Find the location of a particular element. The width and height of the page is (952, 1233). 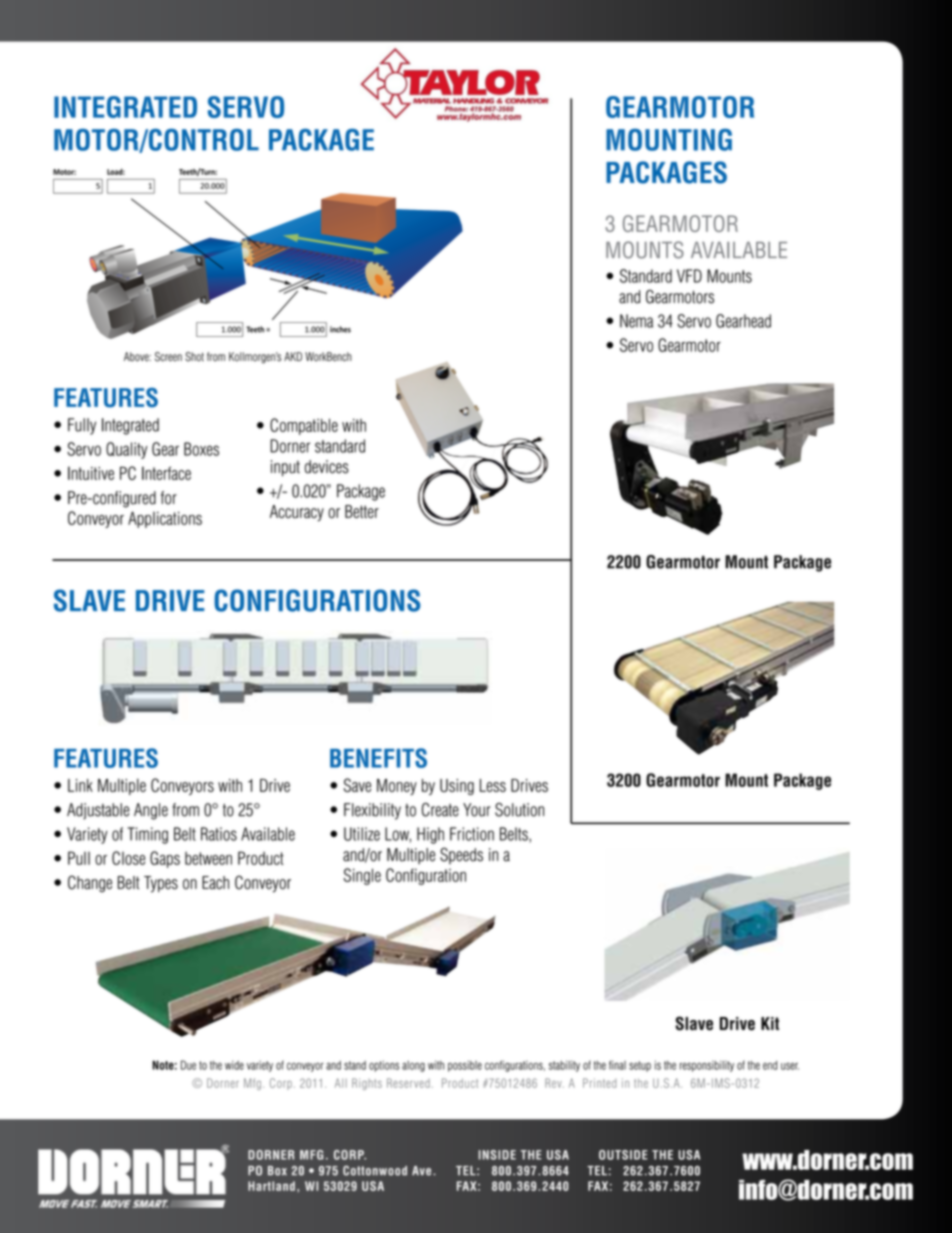

outside is located at coordinates (623, 1155).
